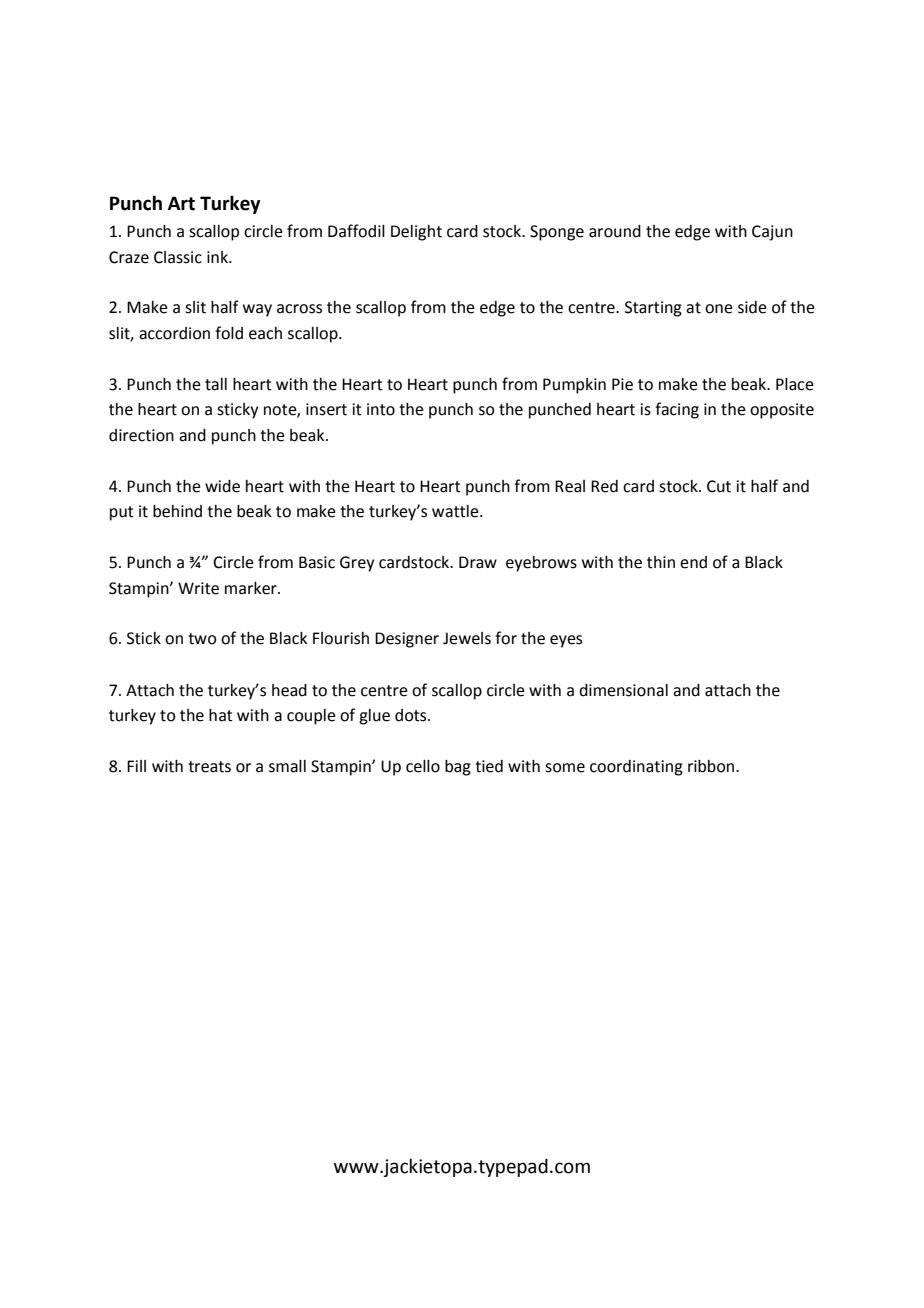 The width and height of the page is (924, 1308). I want to click on wattle, so click(456, 511).
